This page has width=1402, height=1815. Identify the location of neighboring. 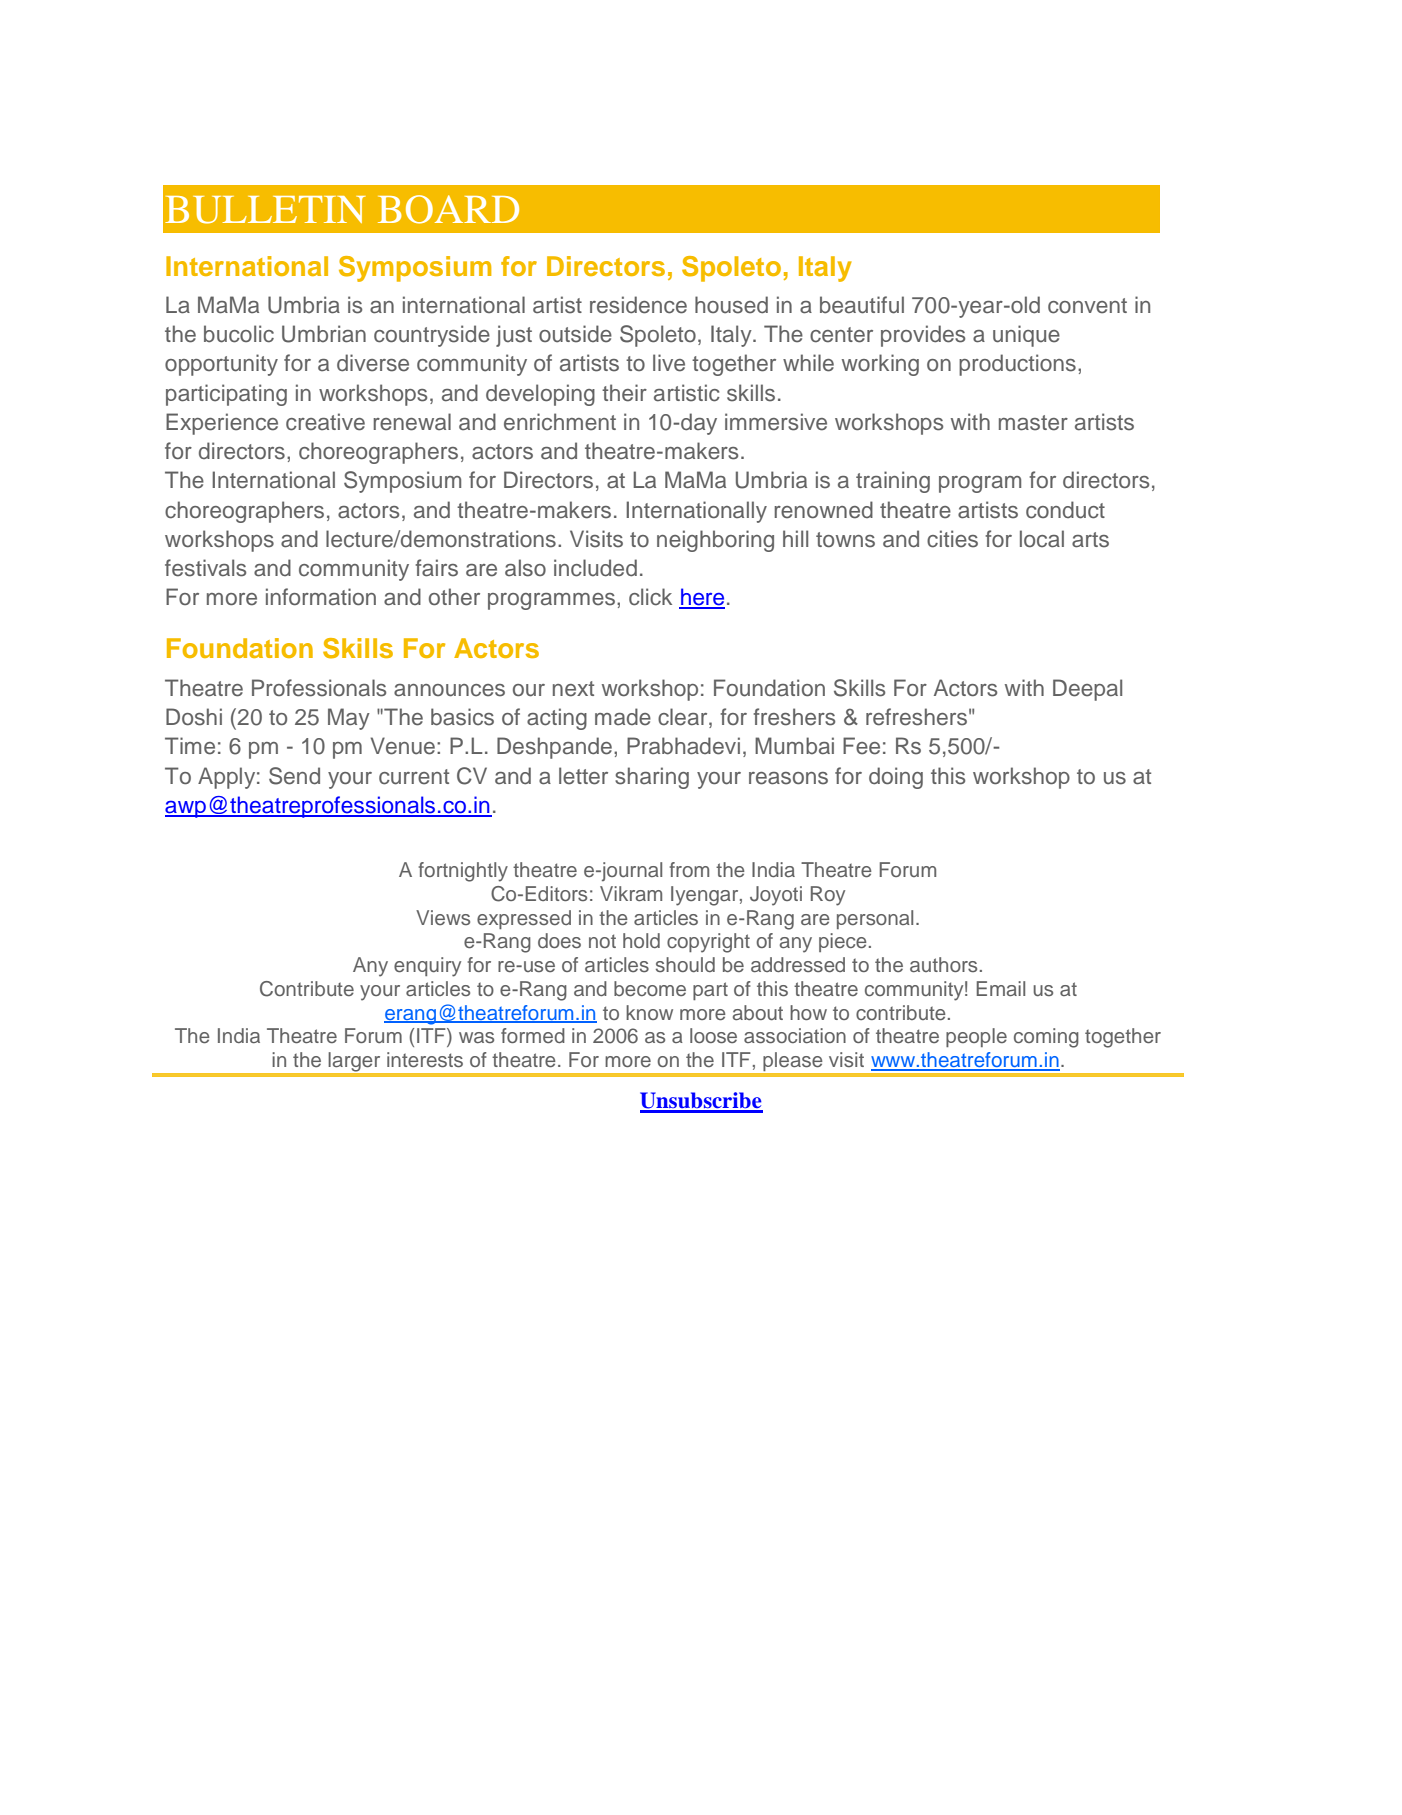
(715, 541).
